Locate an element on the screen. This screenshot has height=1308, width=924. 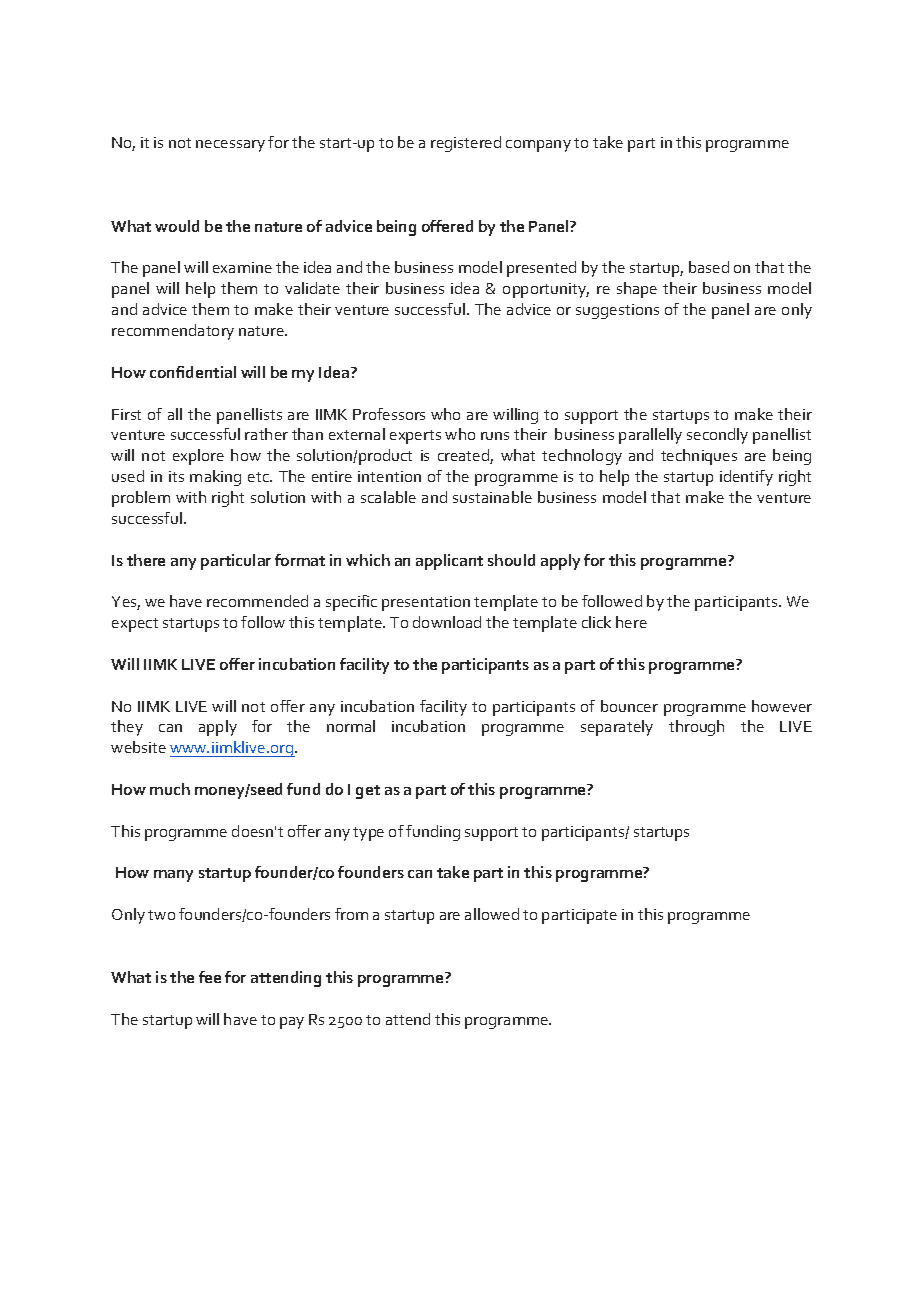
based is located at coordinates (709, 267).
